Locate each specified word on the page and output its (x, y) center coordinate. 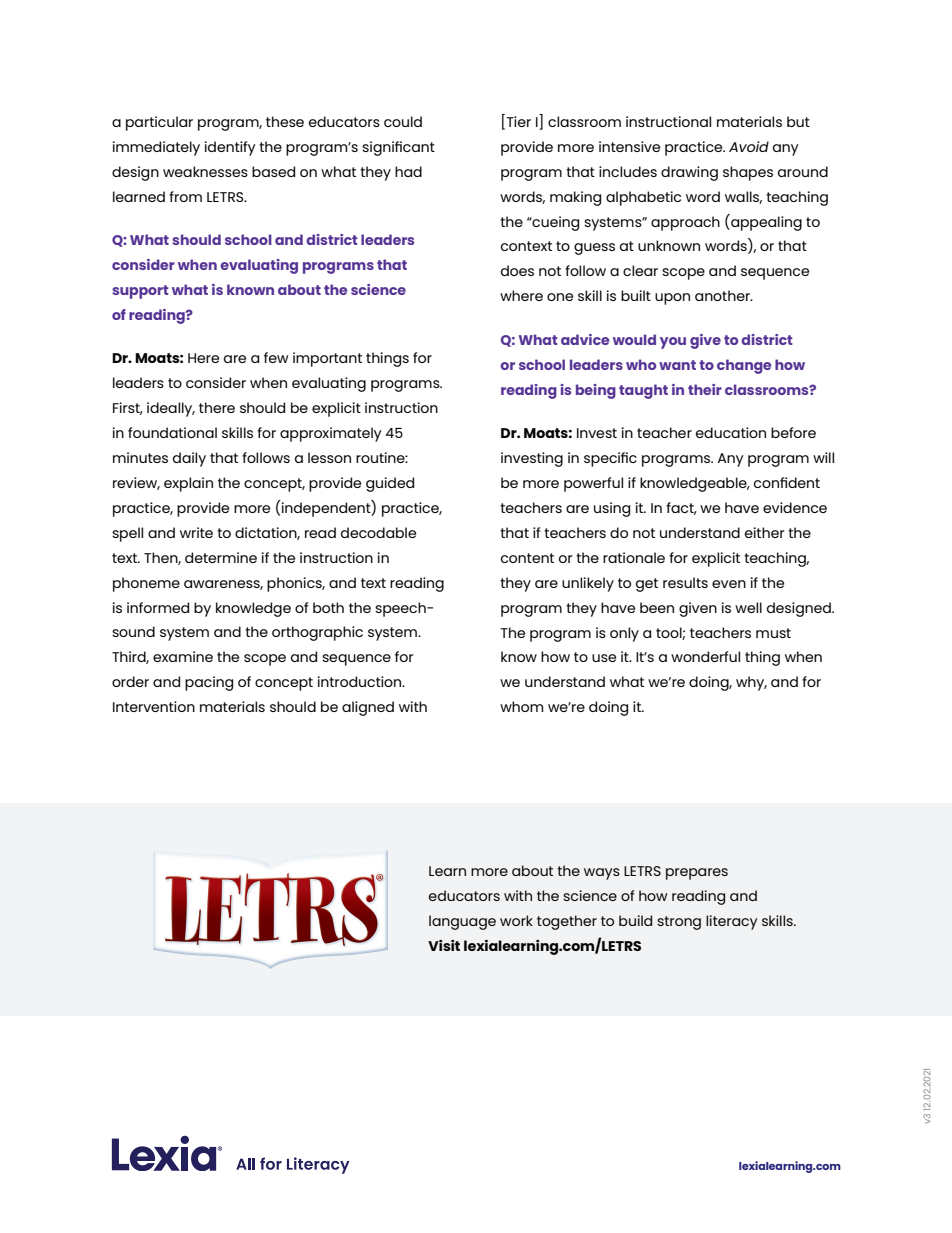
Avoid (749, 146)
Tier (517, 121)
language (462, 922)
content (527, 558)
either (765, 532)
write (196, 532)
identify (230, 148)
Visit (444, 945)
